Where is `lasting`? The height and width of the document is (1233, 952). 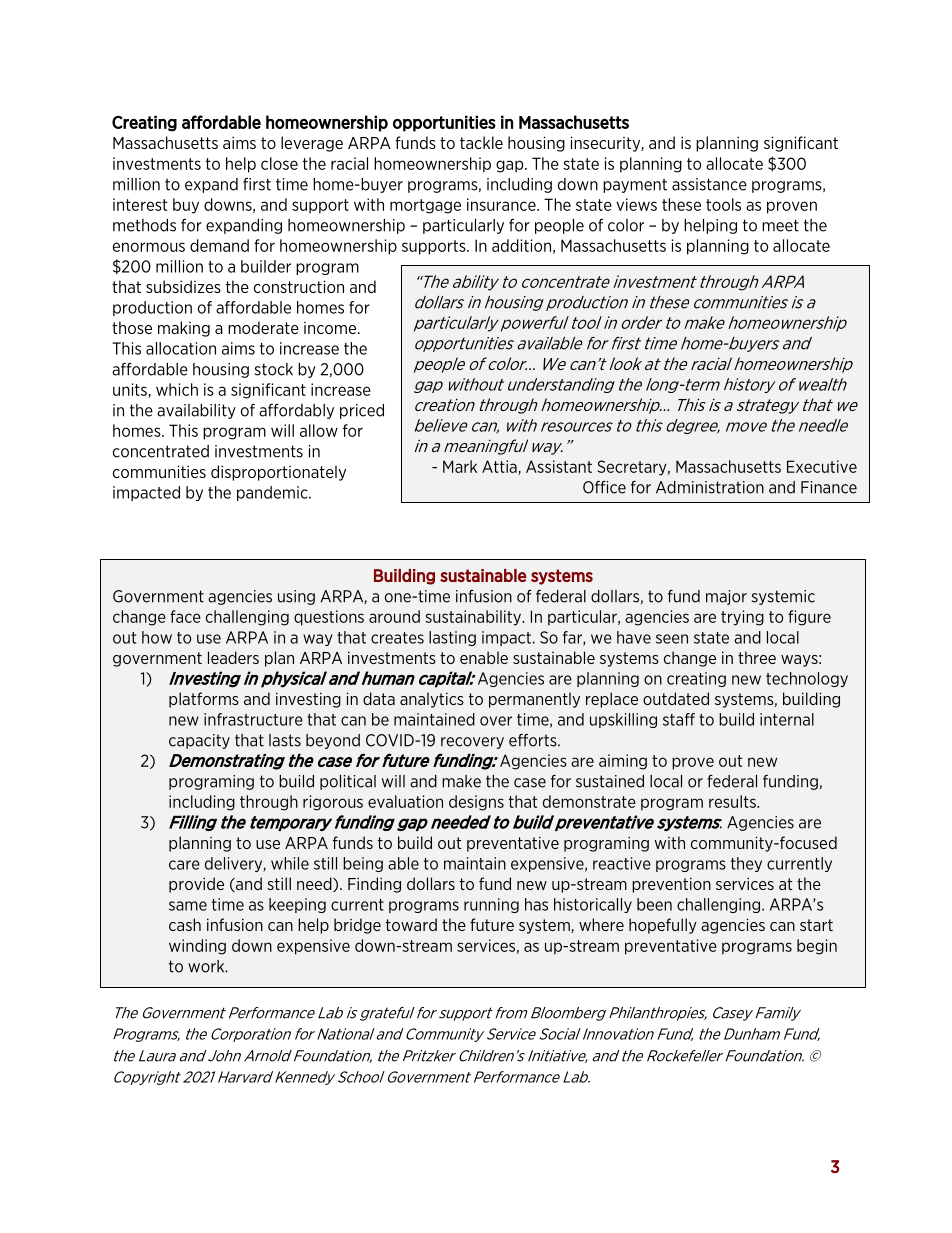
lasting is located at coordinates (452, 638).
